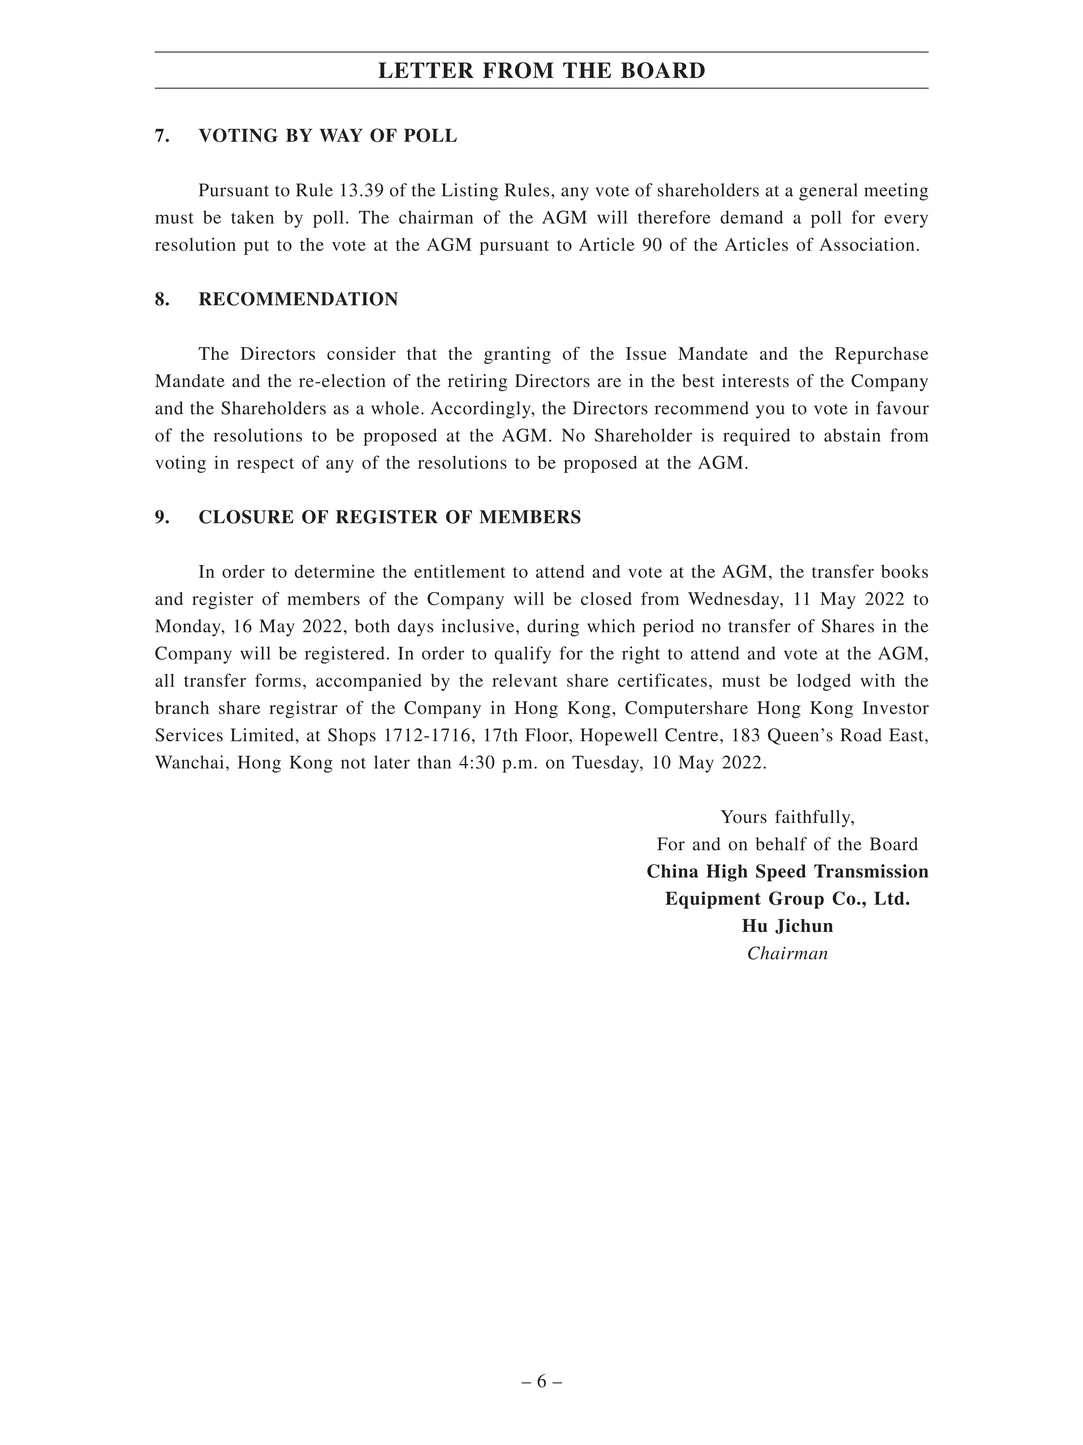  I want to click on respect, so click(265, 465).
